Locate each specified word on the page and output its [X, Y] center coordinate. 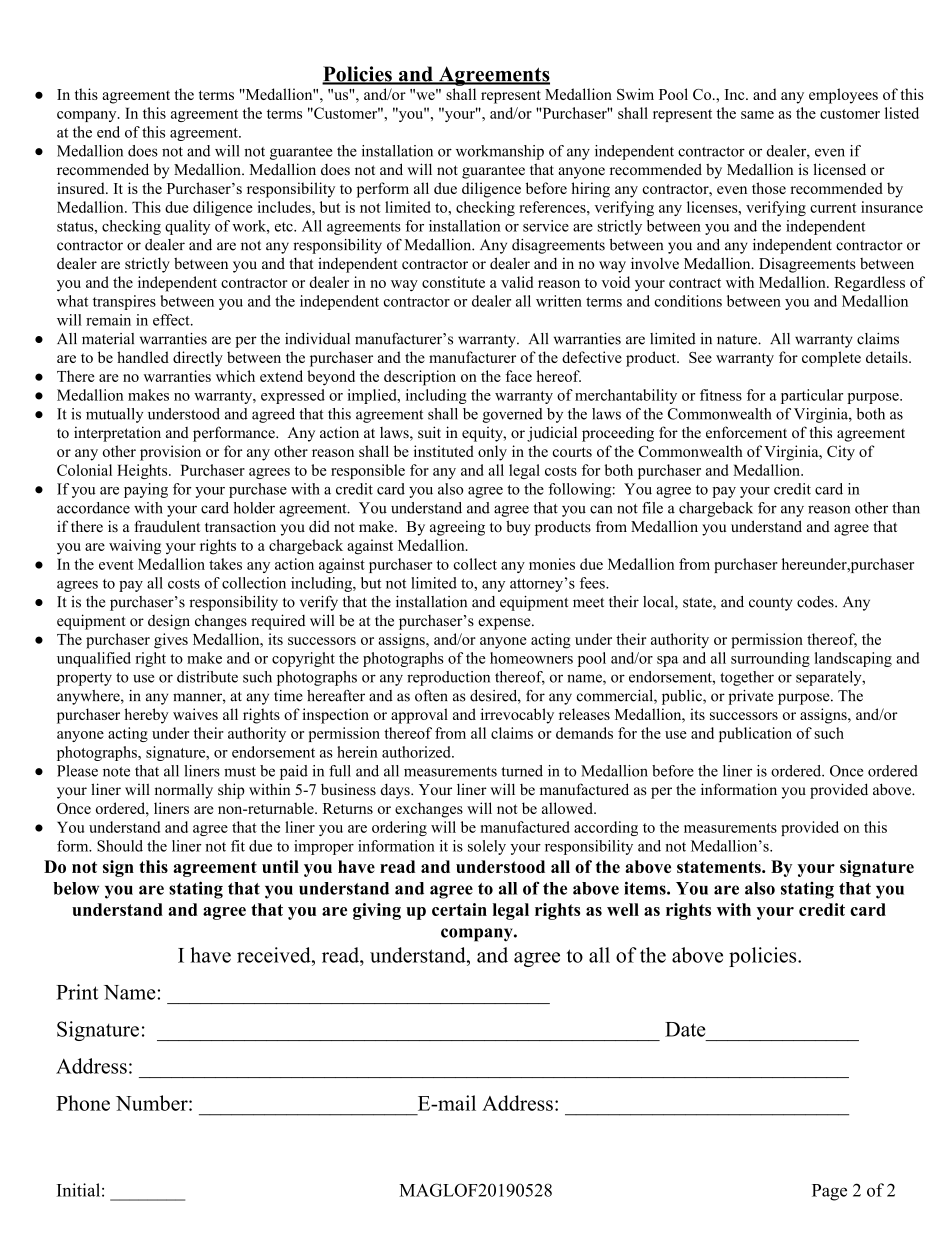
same [757, 115]
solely [487, 847]
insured [82, 188]
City [841, 453]
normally [184, 791]
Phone [83, 1103]
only [492, 453]
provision [170, 453]
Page [829, 1192]
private [750, 697]
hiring [590, 190]
